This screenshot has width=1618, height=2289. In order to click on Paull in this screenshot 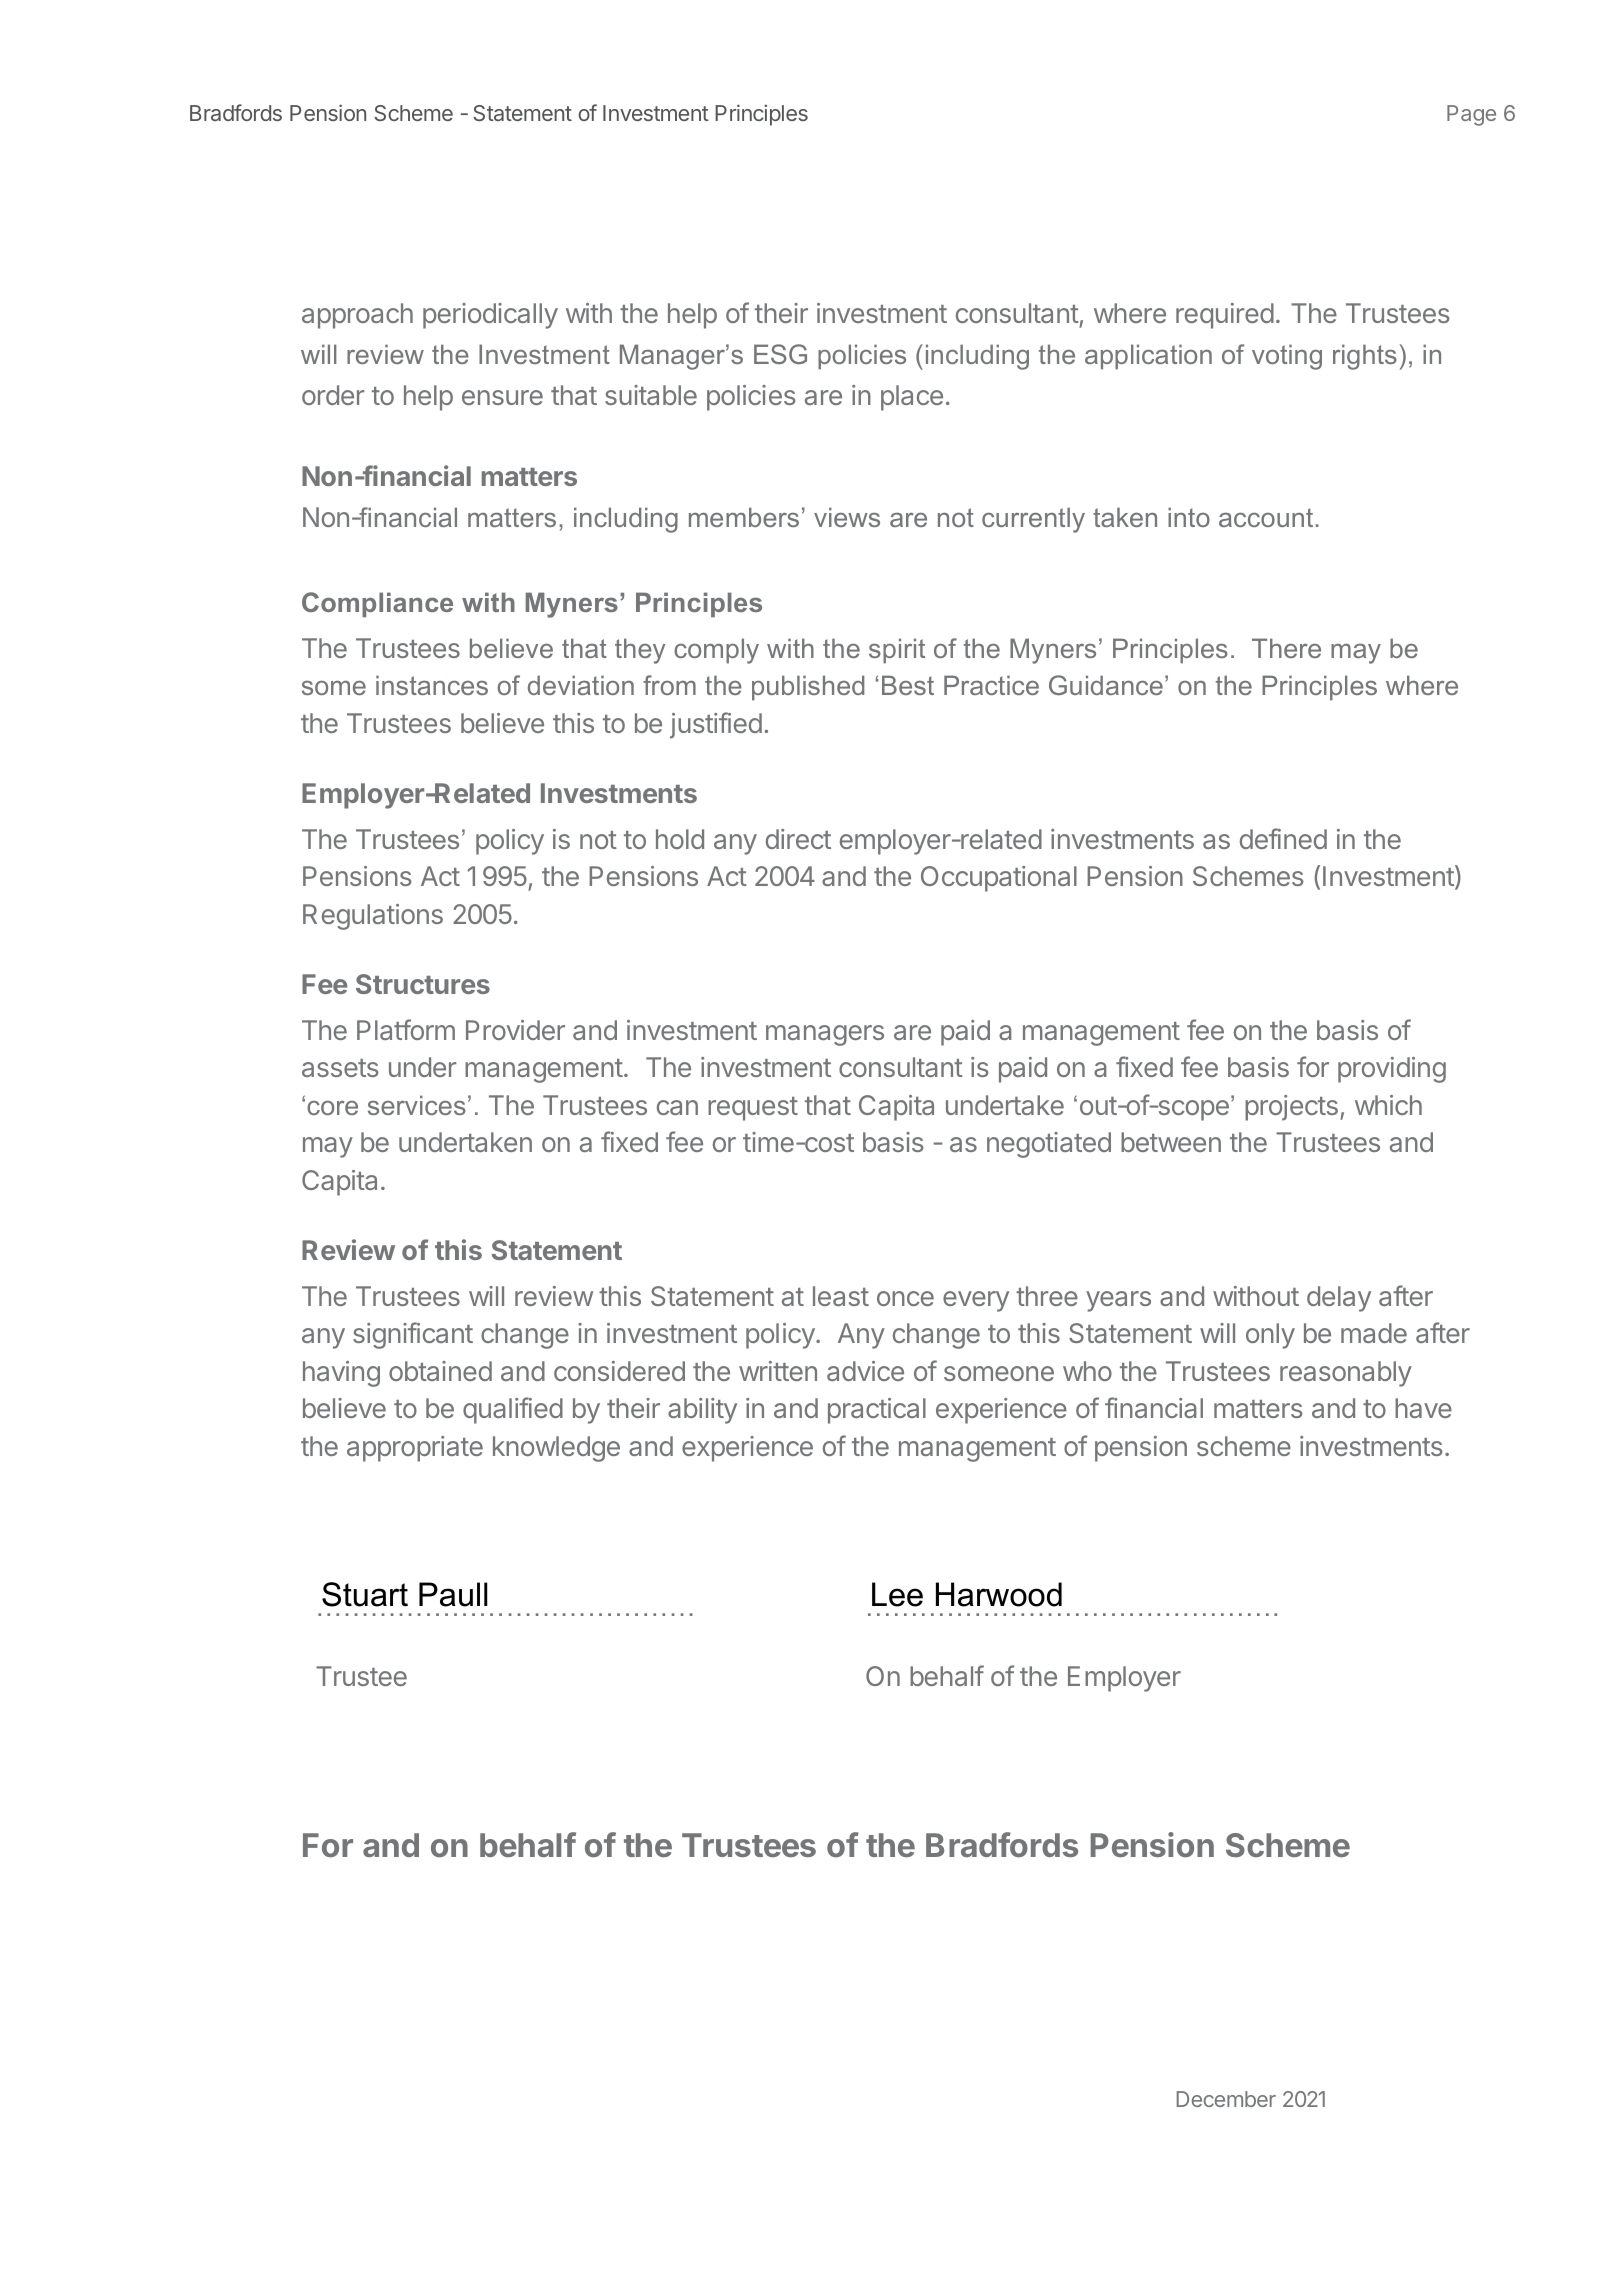, I will do `click(453, 1594)`.
